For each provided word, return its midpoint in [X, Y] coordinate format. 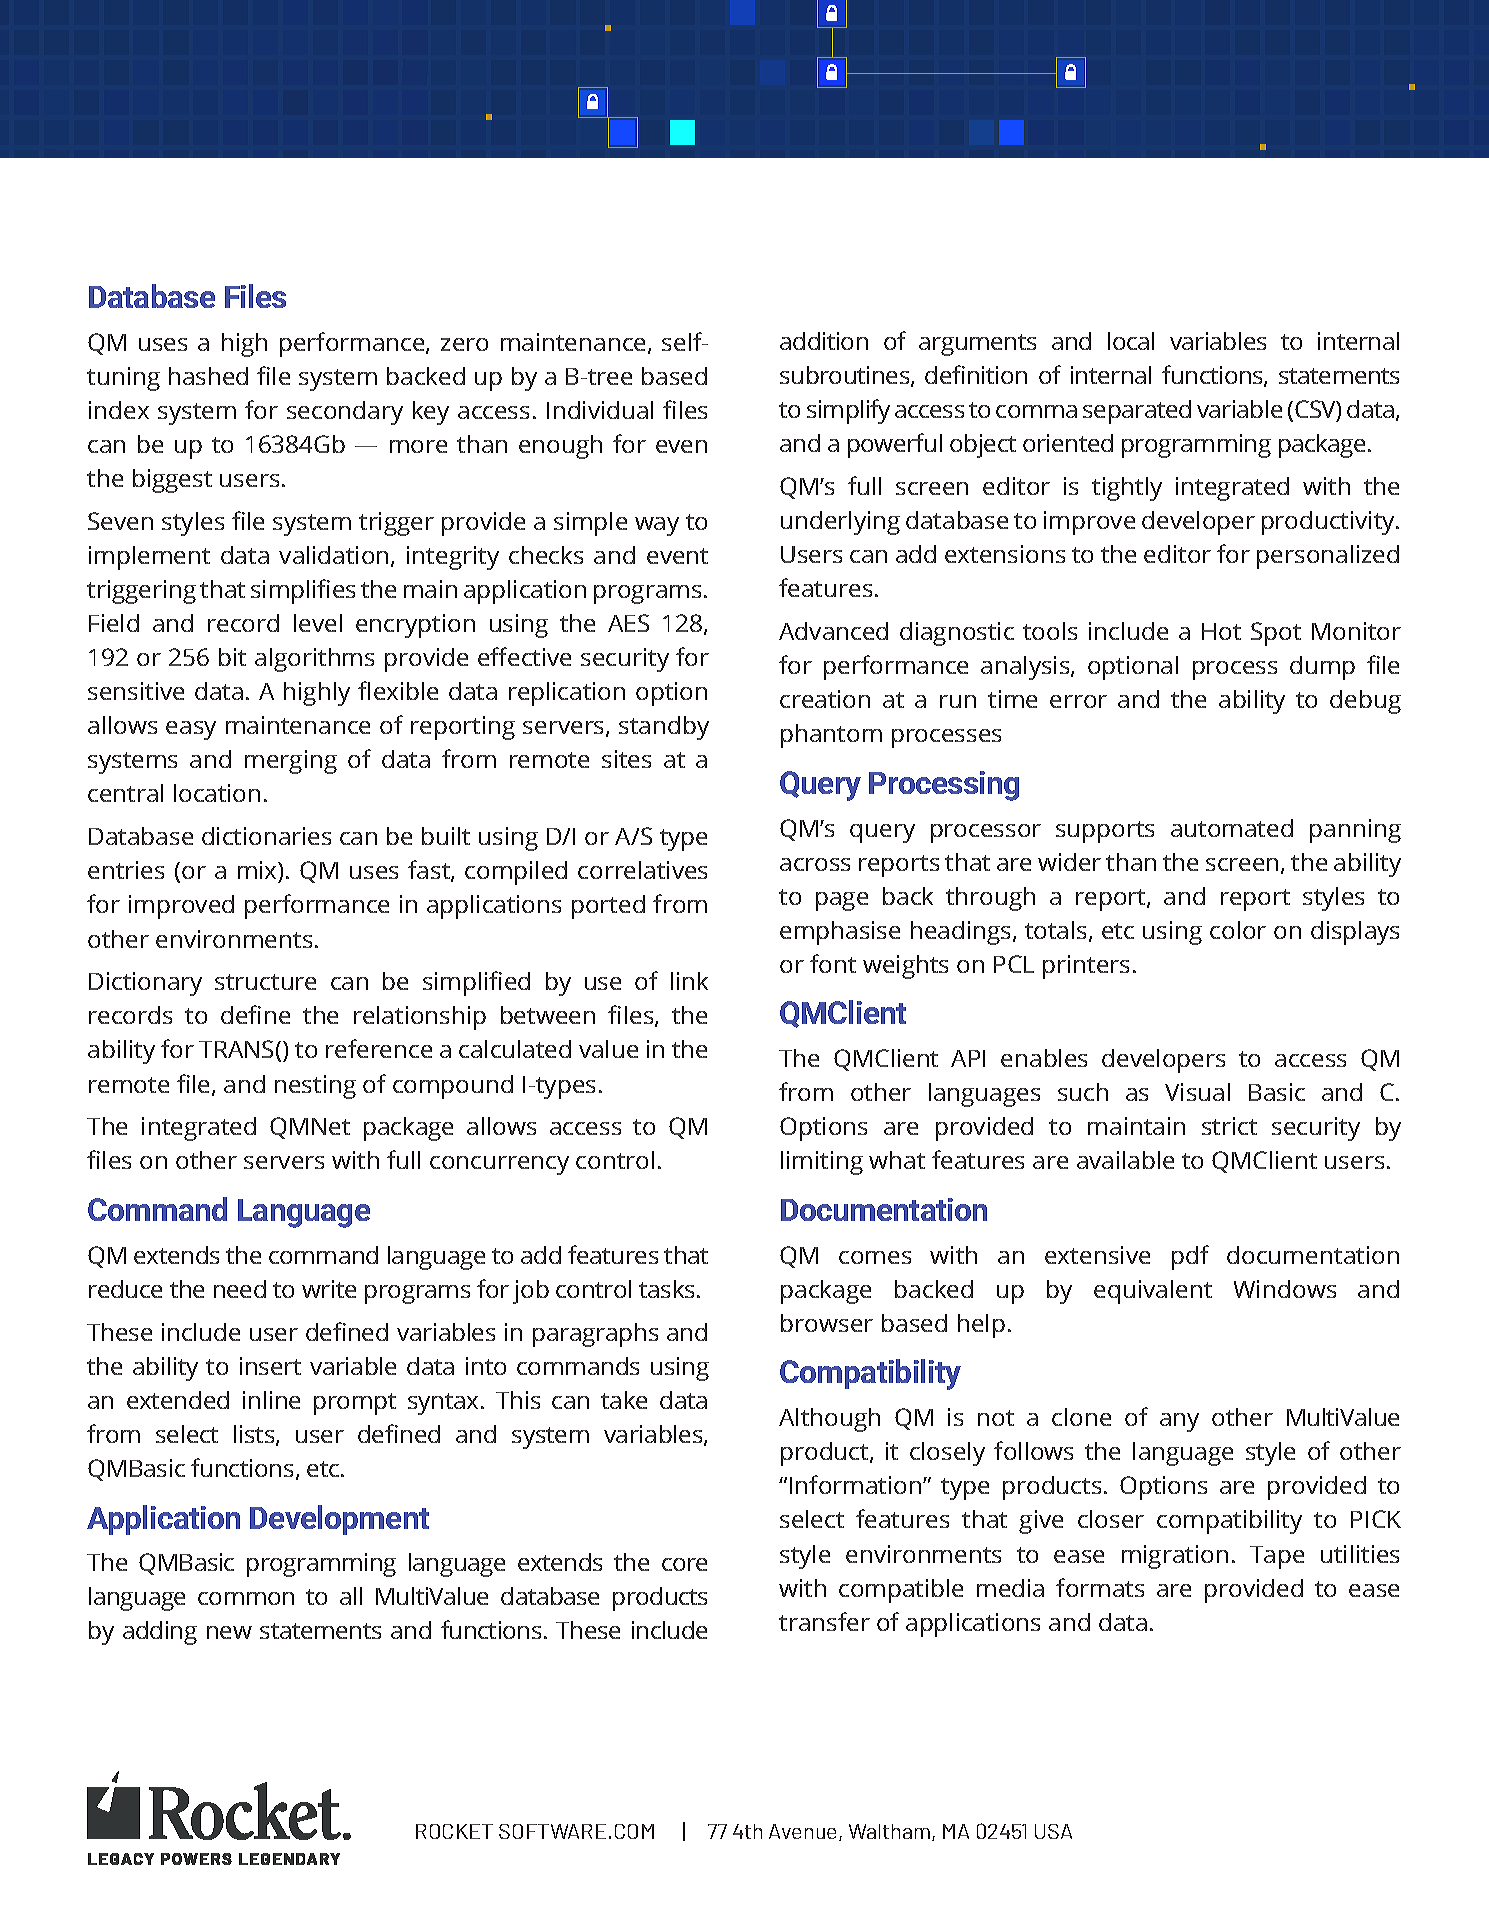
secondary [345, 413]
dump [1322, 668]
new [229, 1632]
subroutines [846, 376]
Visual [1197, 1092]
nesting [315, 1087]
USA [1053, 1831]
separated [1137, 412]
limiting [822, 1163]
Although [829, 1420]
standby [664, 728]
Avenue [804, 1832]
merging [291, 762]
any [1179, 1422]
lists [255, 1435]
